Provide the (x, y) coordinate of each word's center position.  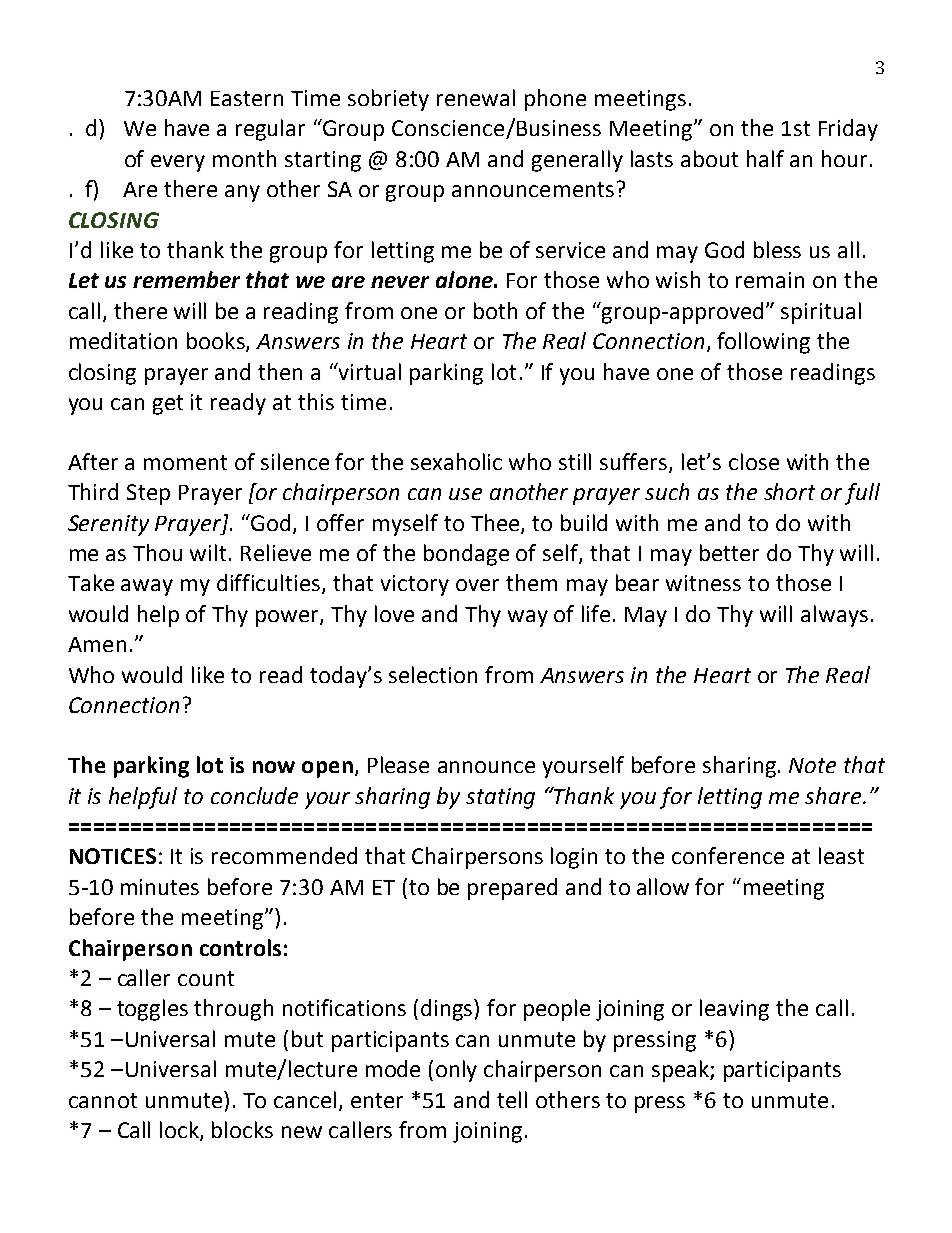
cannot (103, 1100)
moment (185, 462)
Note (812, 765)
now (274, 767)
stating (500, 798)
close (754, 461)
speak (681, 1071)
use (465, 494)
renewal (476, 97)
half (765, 158)
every (178, 163)
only (456, 1071)
